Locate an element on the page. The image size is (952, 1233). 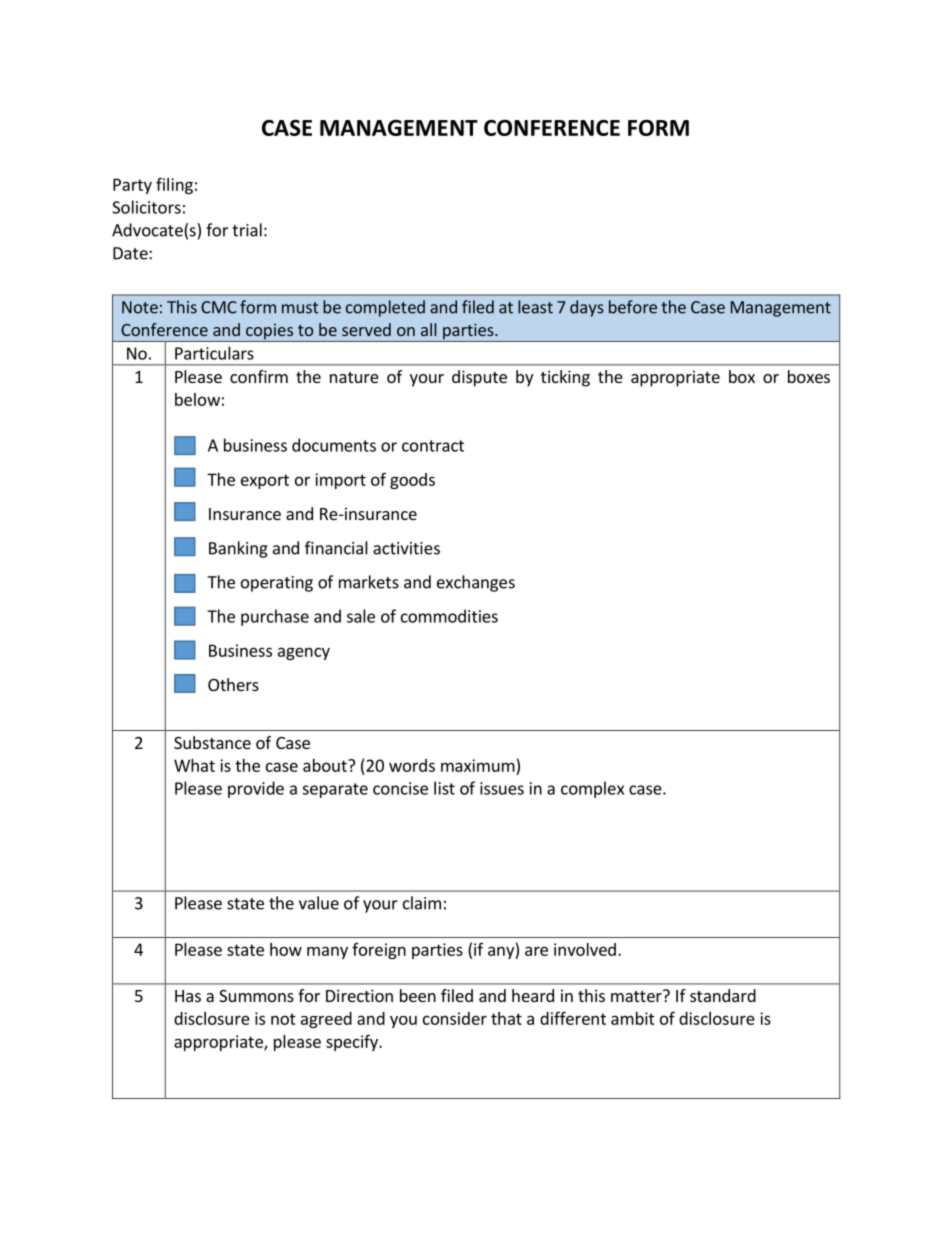
trial is located at coordinates (247, 230).
